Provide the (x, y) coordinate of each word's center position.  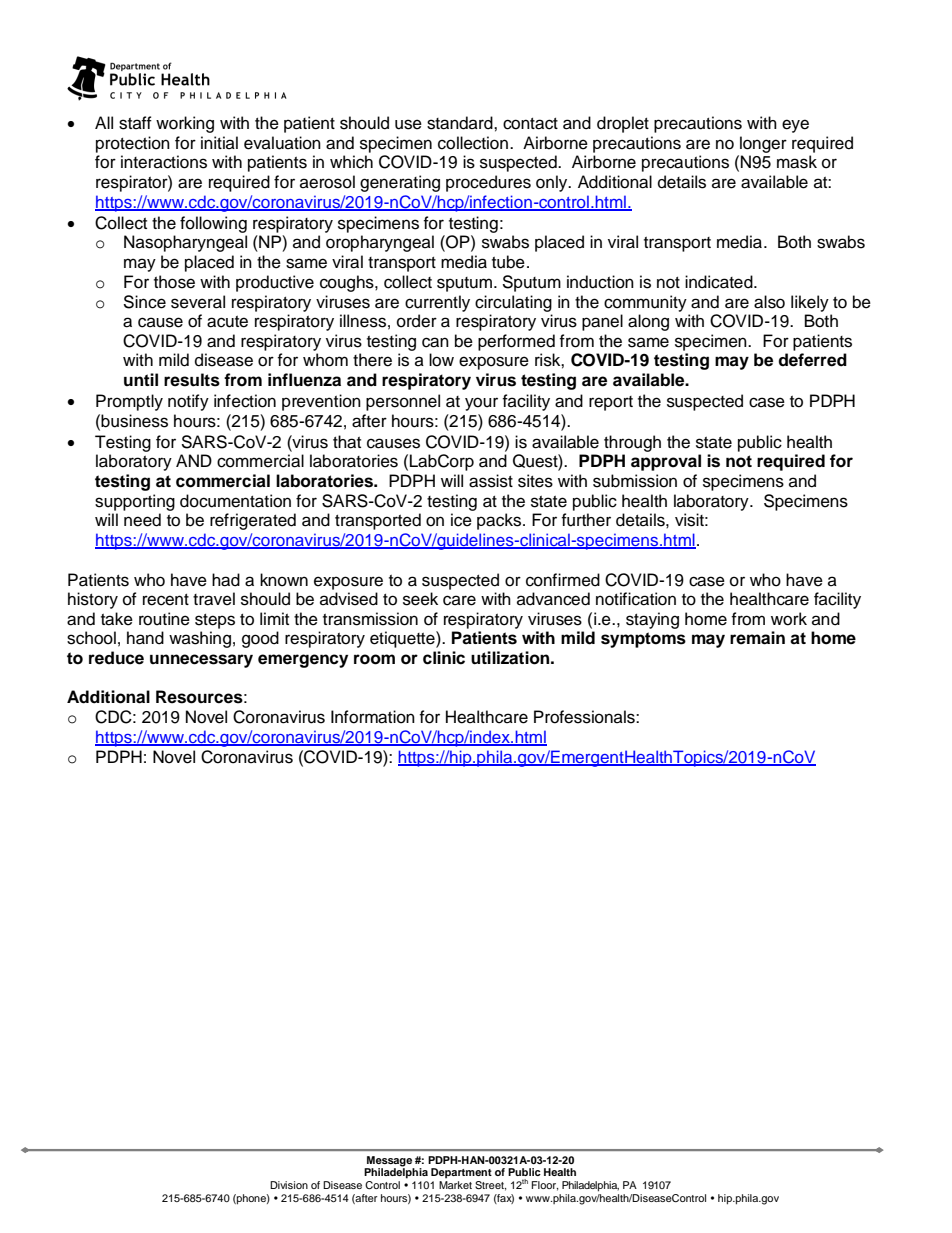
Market (455, 1185)
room (374, 659)
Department (461, 1173)
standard (461, 123)
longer (763, 144)
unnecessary (201, 661)
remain (757, 638)
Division (289, 1185)
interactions (164, 162)
